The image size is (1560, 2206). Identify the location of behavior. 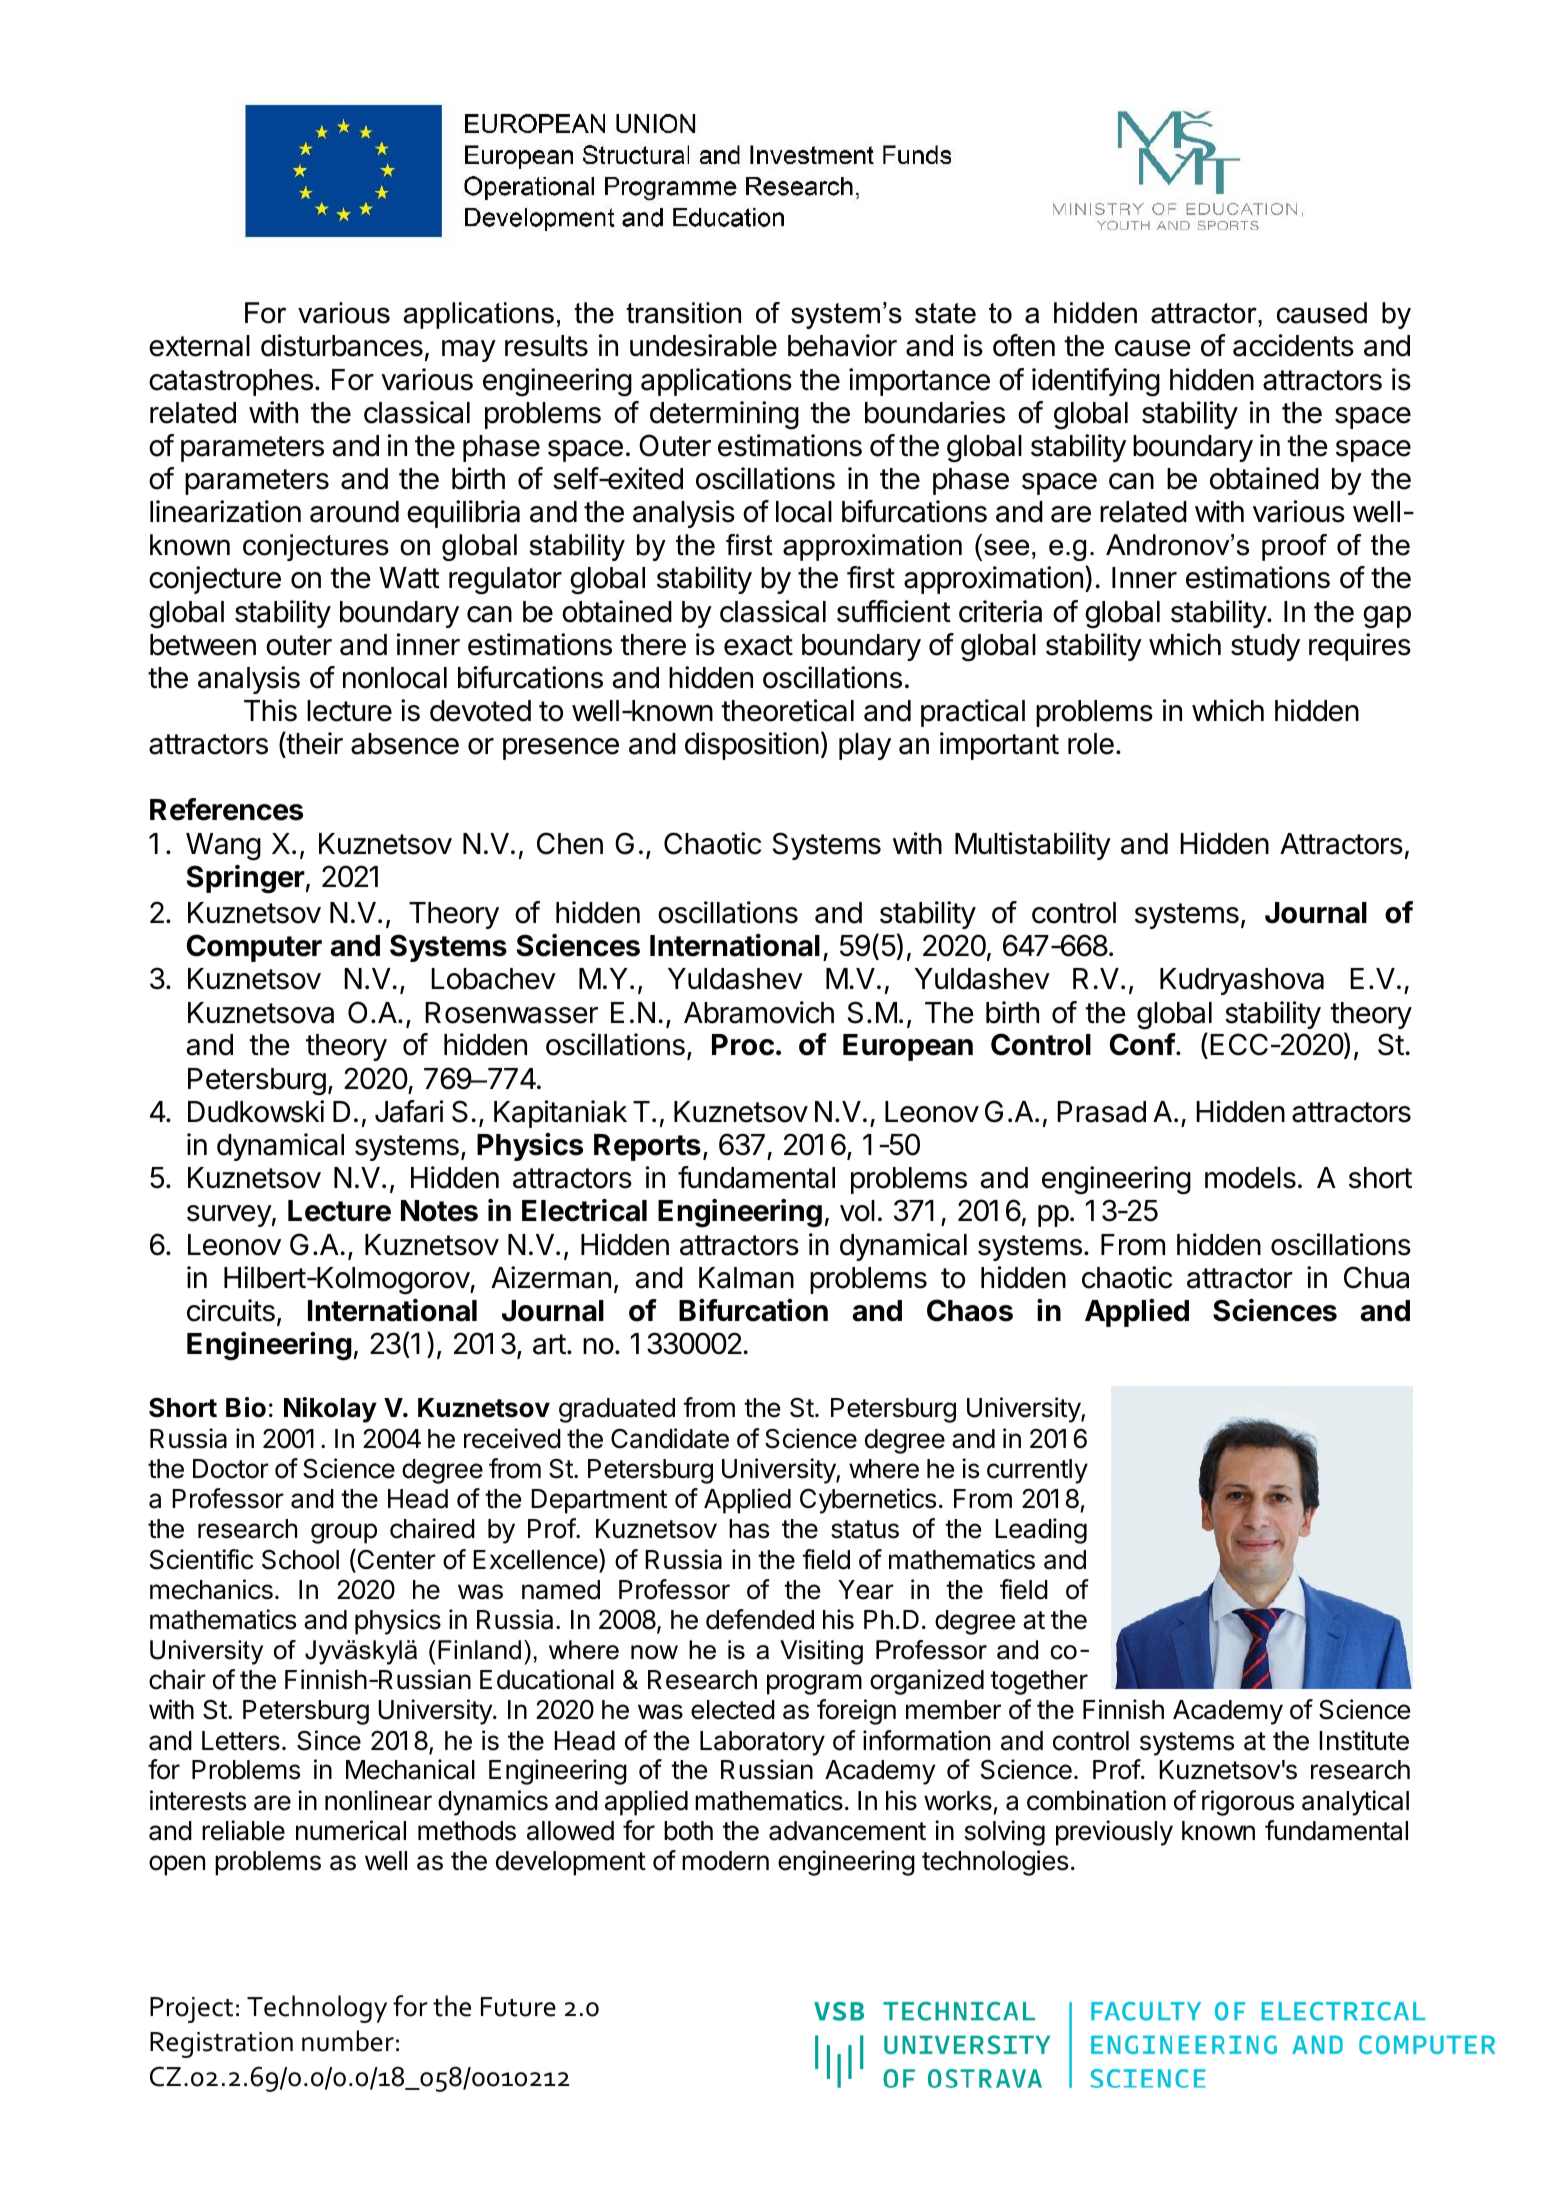
(842, 345).
